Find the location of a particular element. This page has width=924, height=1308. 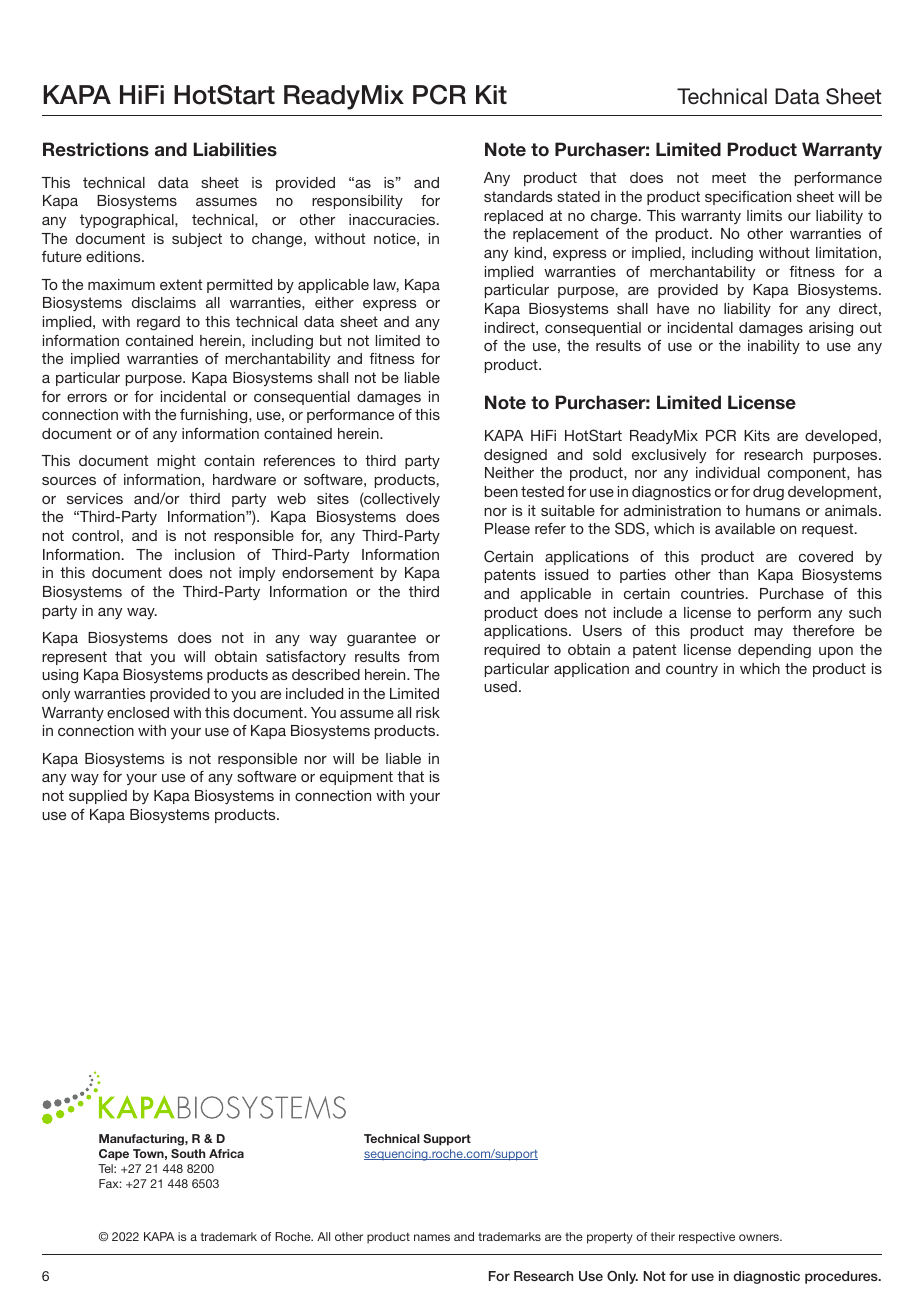

risk is located at coordinates (428, 712).
